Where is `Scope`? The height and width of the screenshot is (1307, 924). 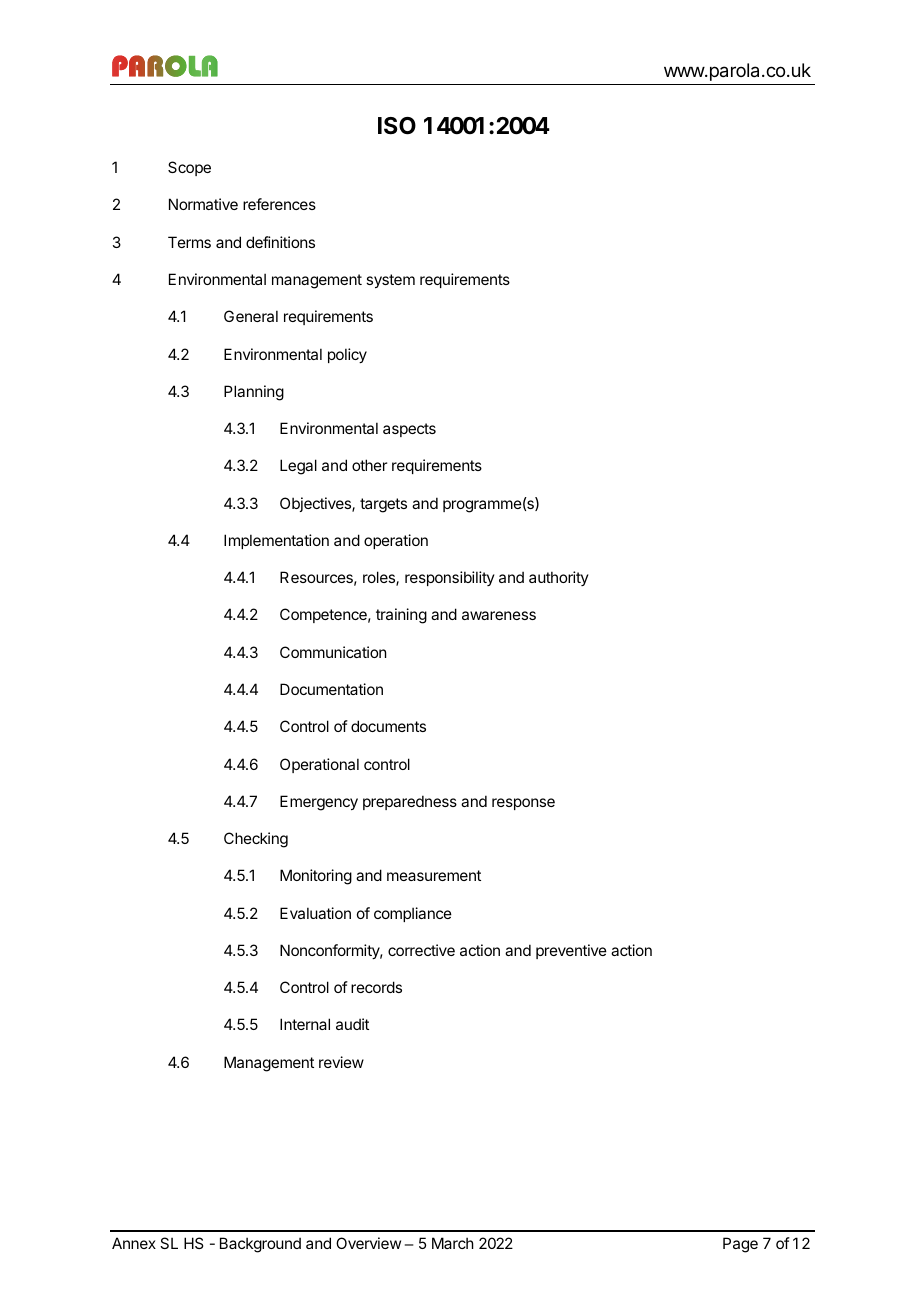
Scope is located at coordinates (189, 168).
